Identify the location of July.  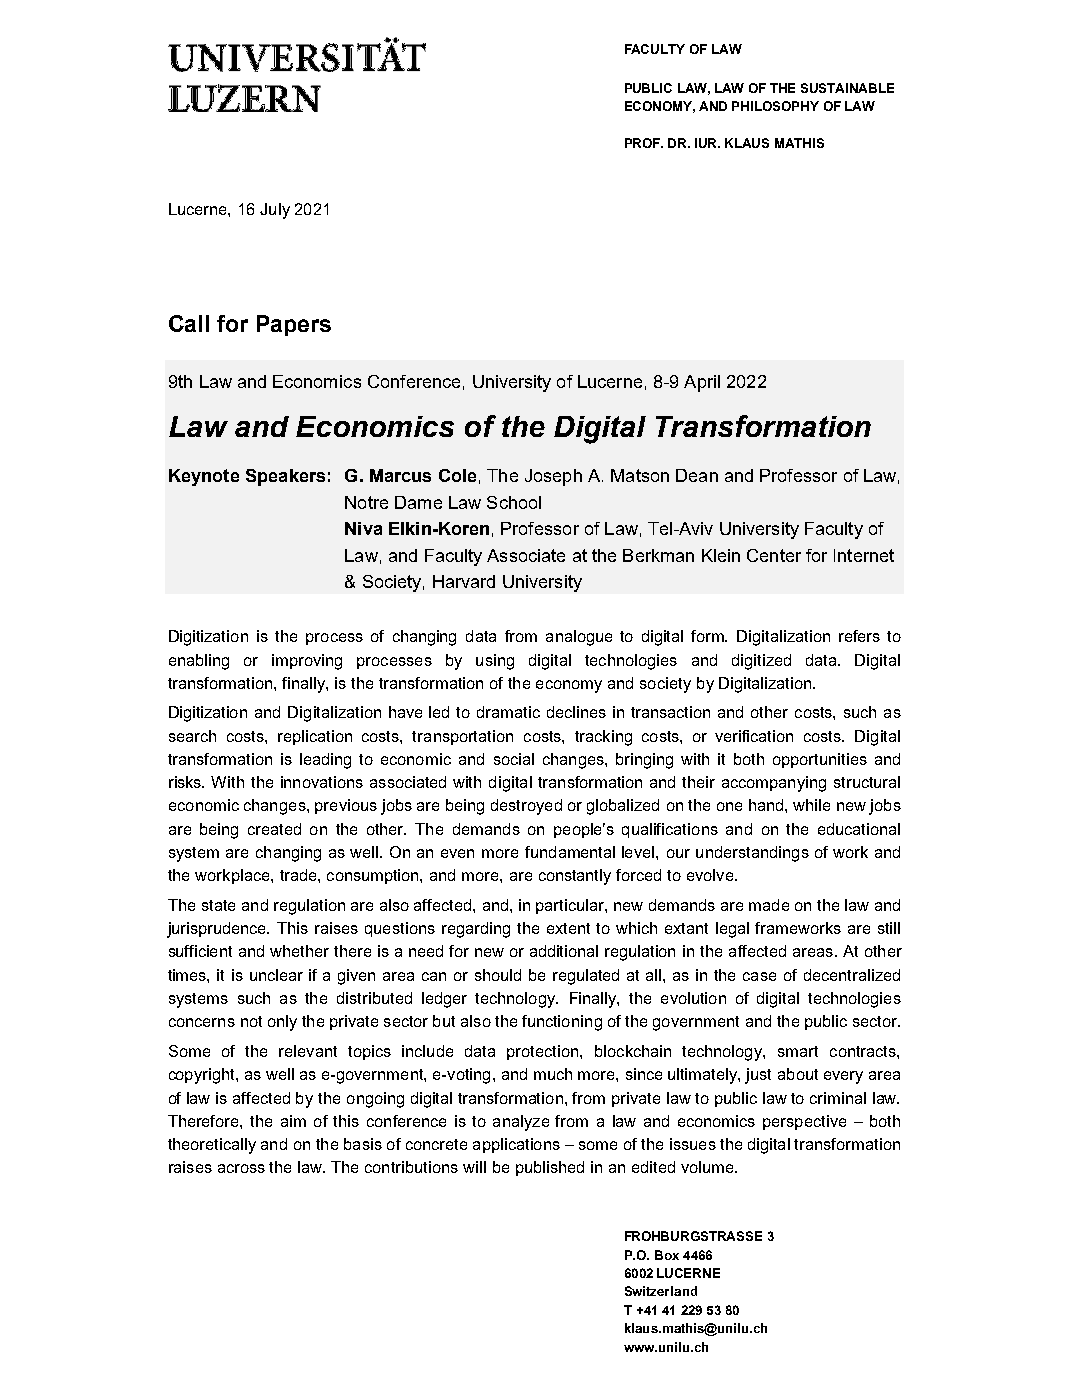
(275, 211).
